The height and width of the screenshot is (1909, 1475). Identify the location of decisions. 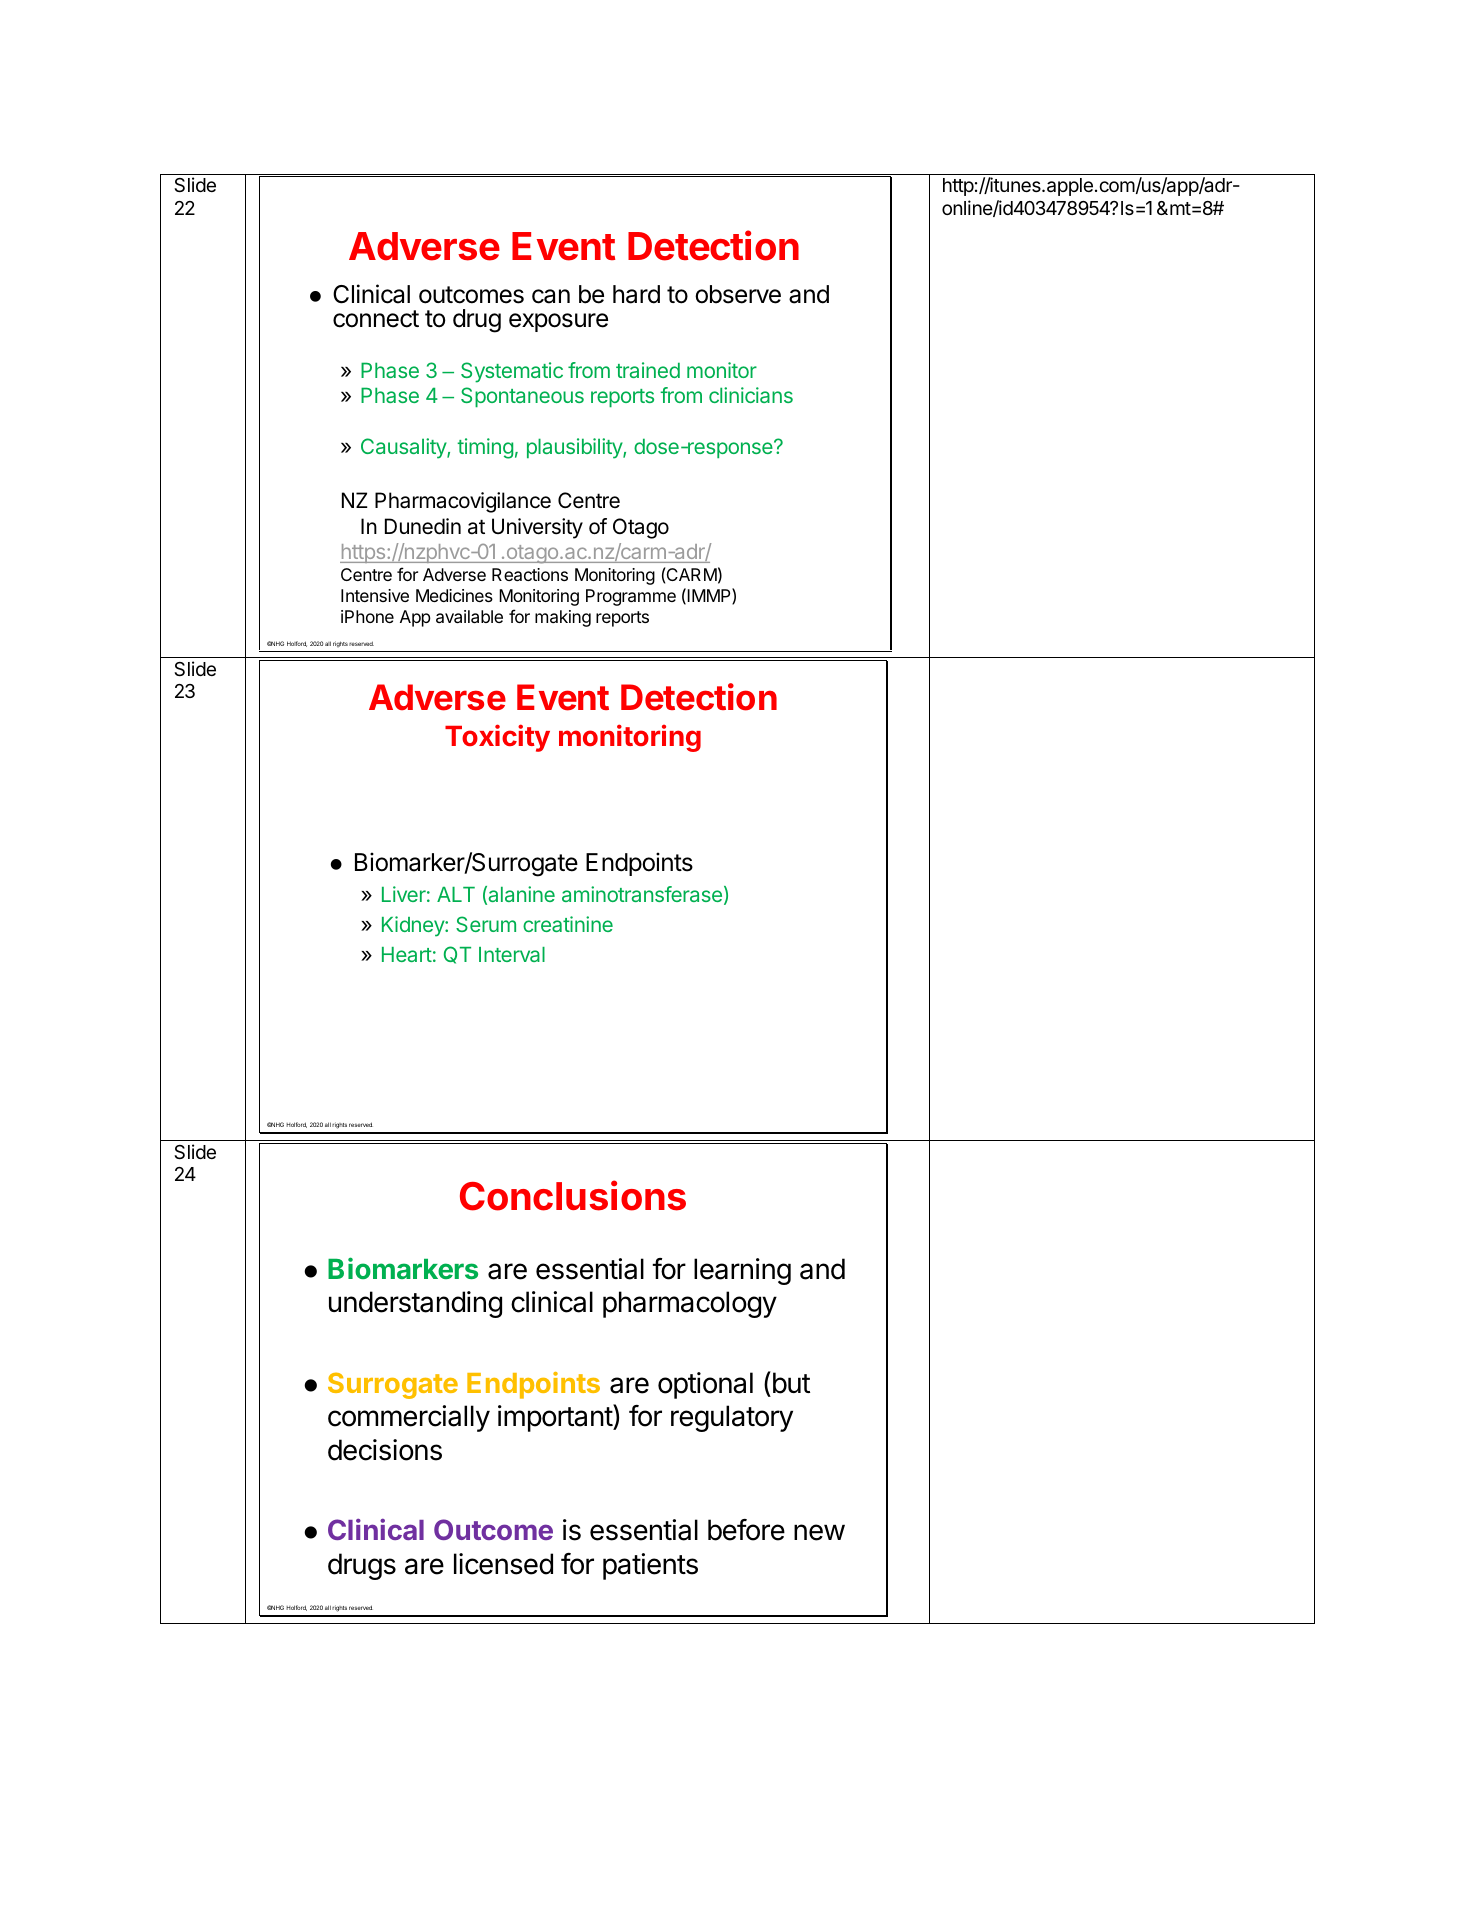
(385, 1450).
